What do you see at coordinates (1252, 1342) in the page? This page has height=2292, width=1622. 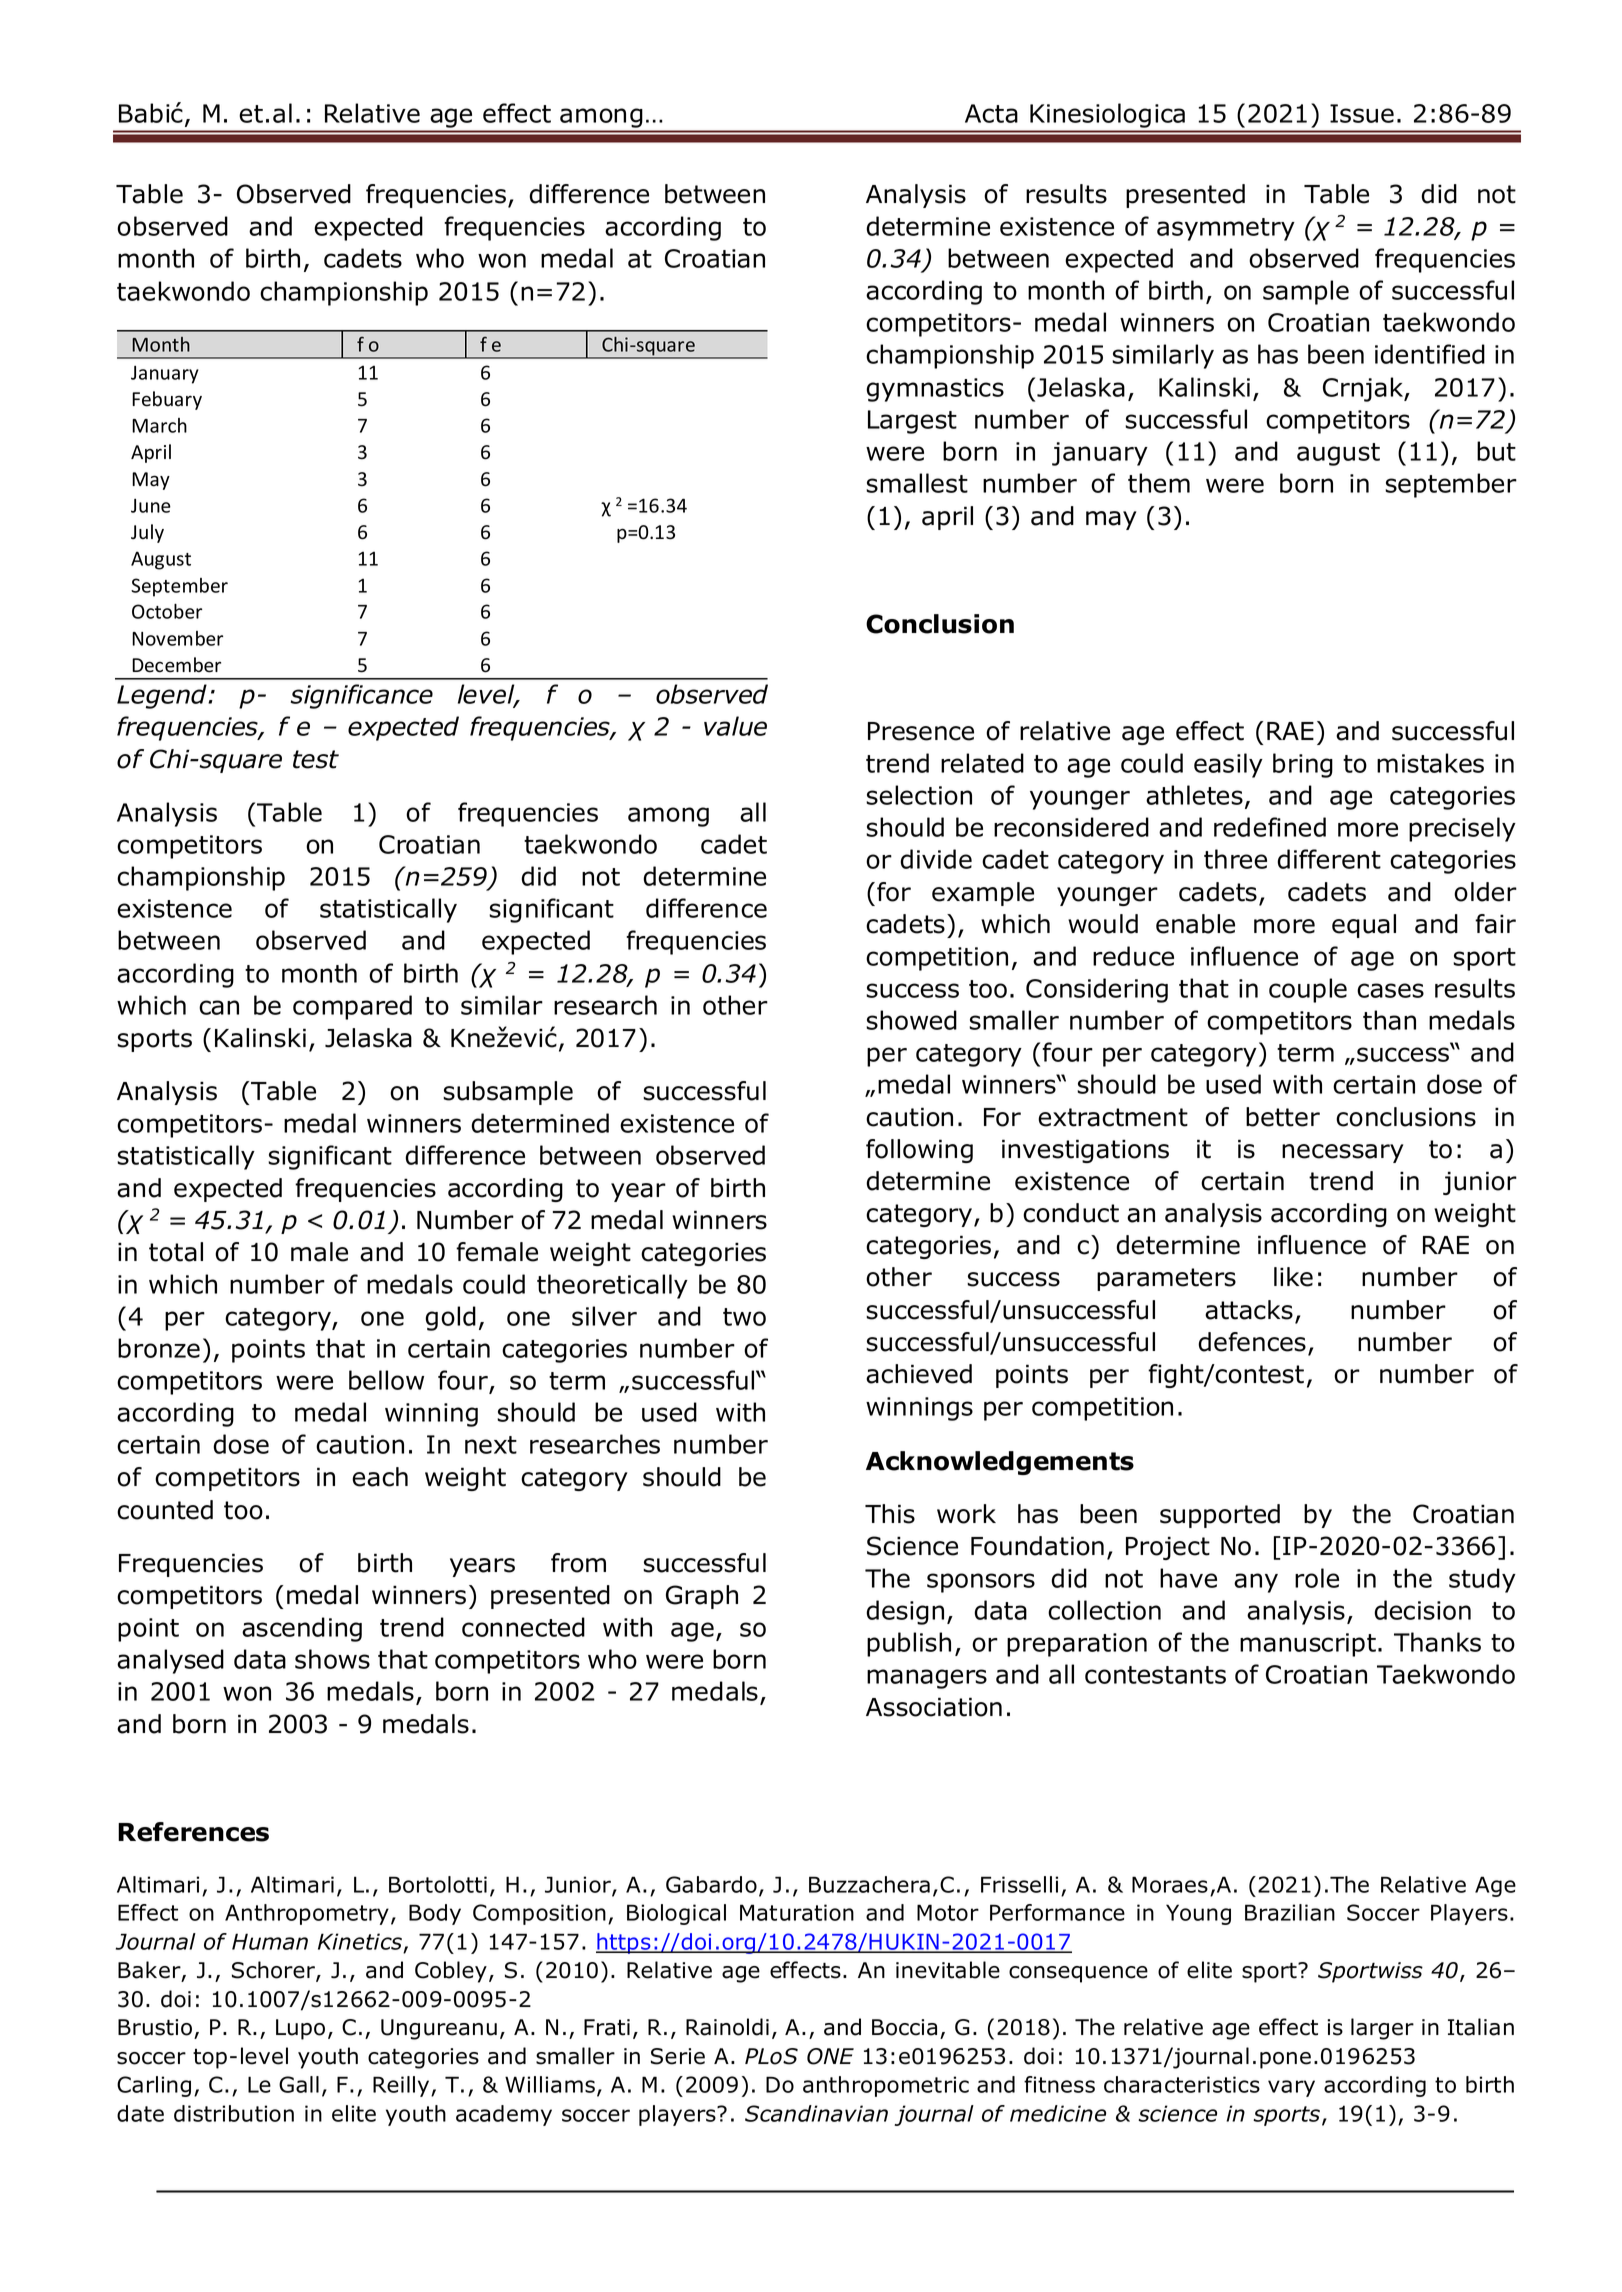 I see `defences` at bounding box center [1252, 1342].
